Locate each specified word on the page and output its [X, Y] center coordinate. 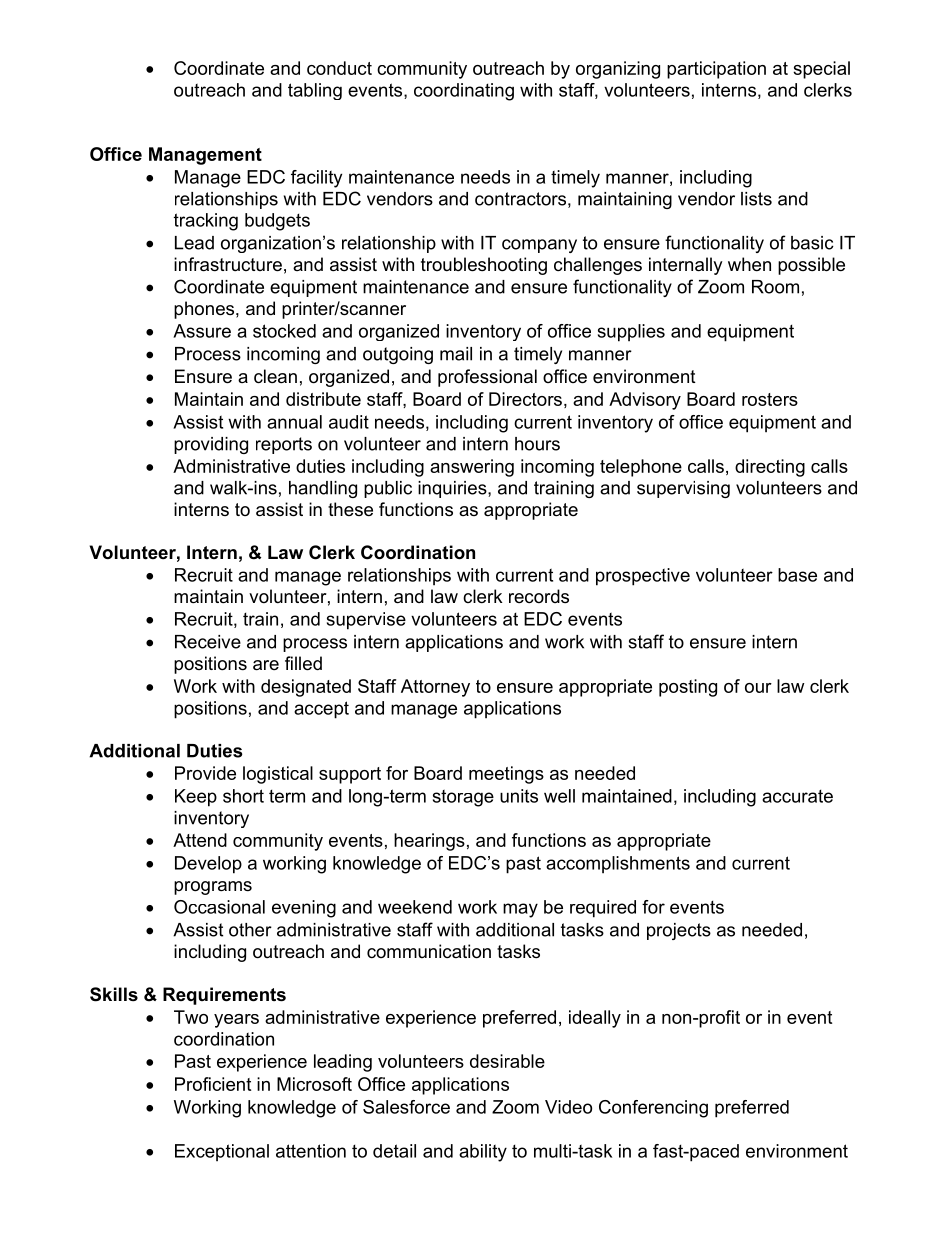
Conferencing [653, 1109]
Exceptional [222, 1153]
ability [483, 1153]
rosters [770, 399]
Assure [202, 331]
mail [456, 354]
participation [716, 70]
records [539, 596]
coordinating [464, 92]
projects [679, 931]
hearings [429, 842]
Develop [208, 865]
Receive [208, 642]
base [797, 575]
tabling [315, 91]
